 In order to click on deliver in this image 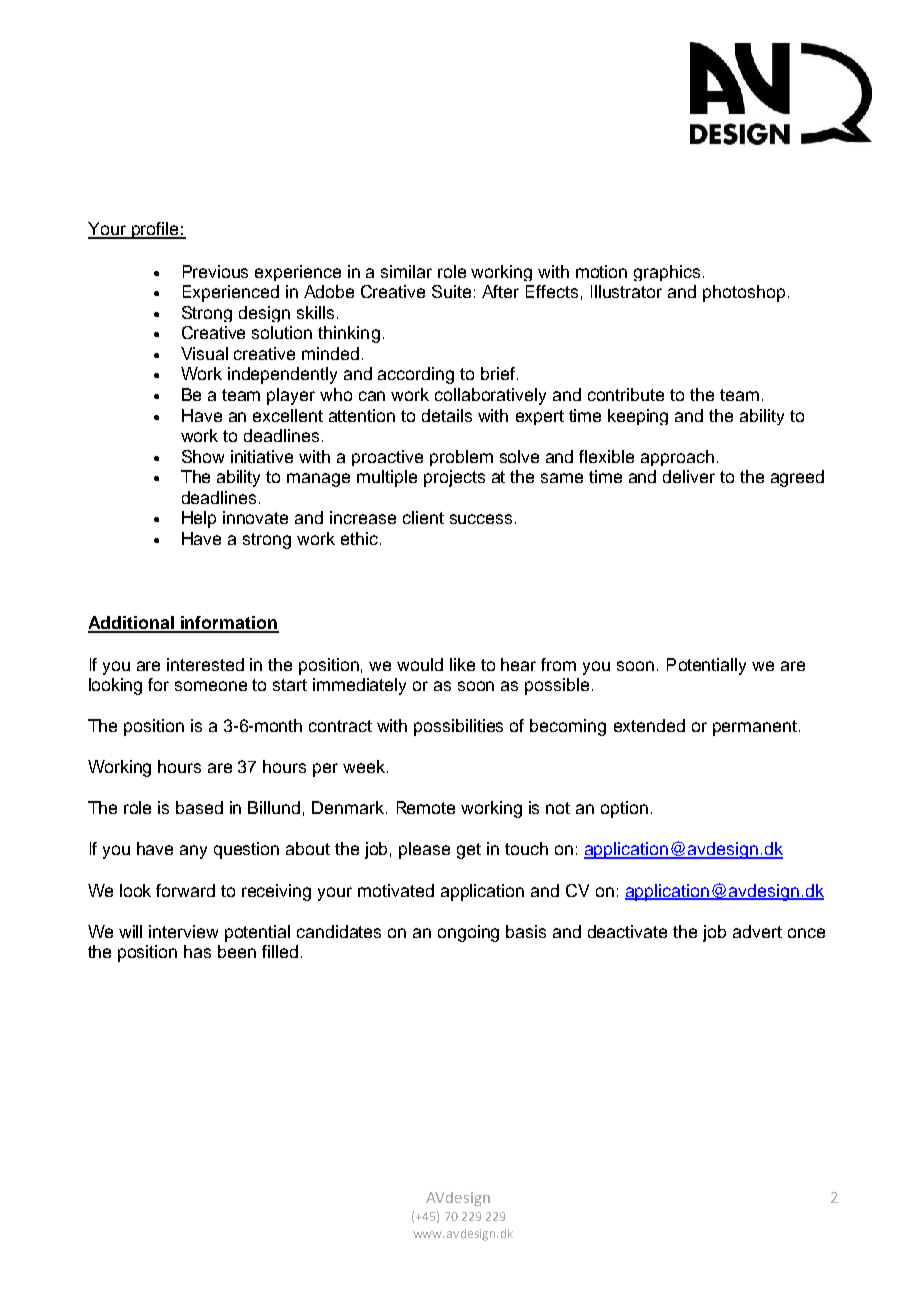, I will do `click(689, 476)`.
